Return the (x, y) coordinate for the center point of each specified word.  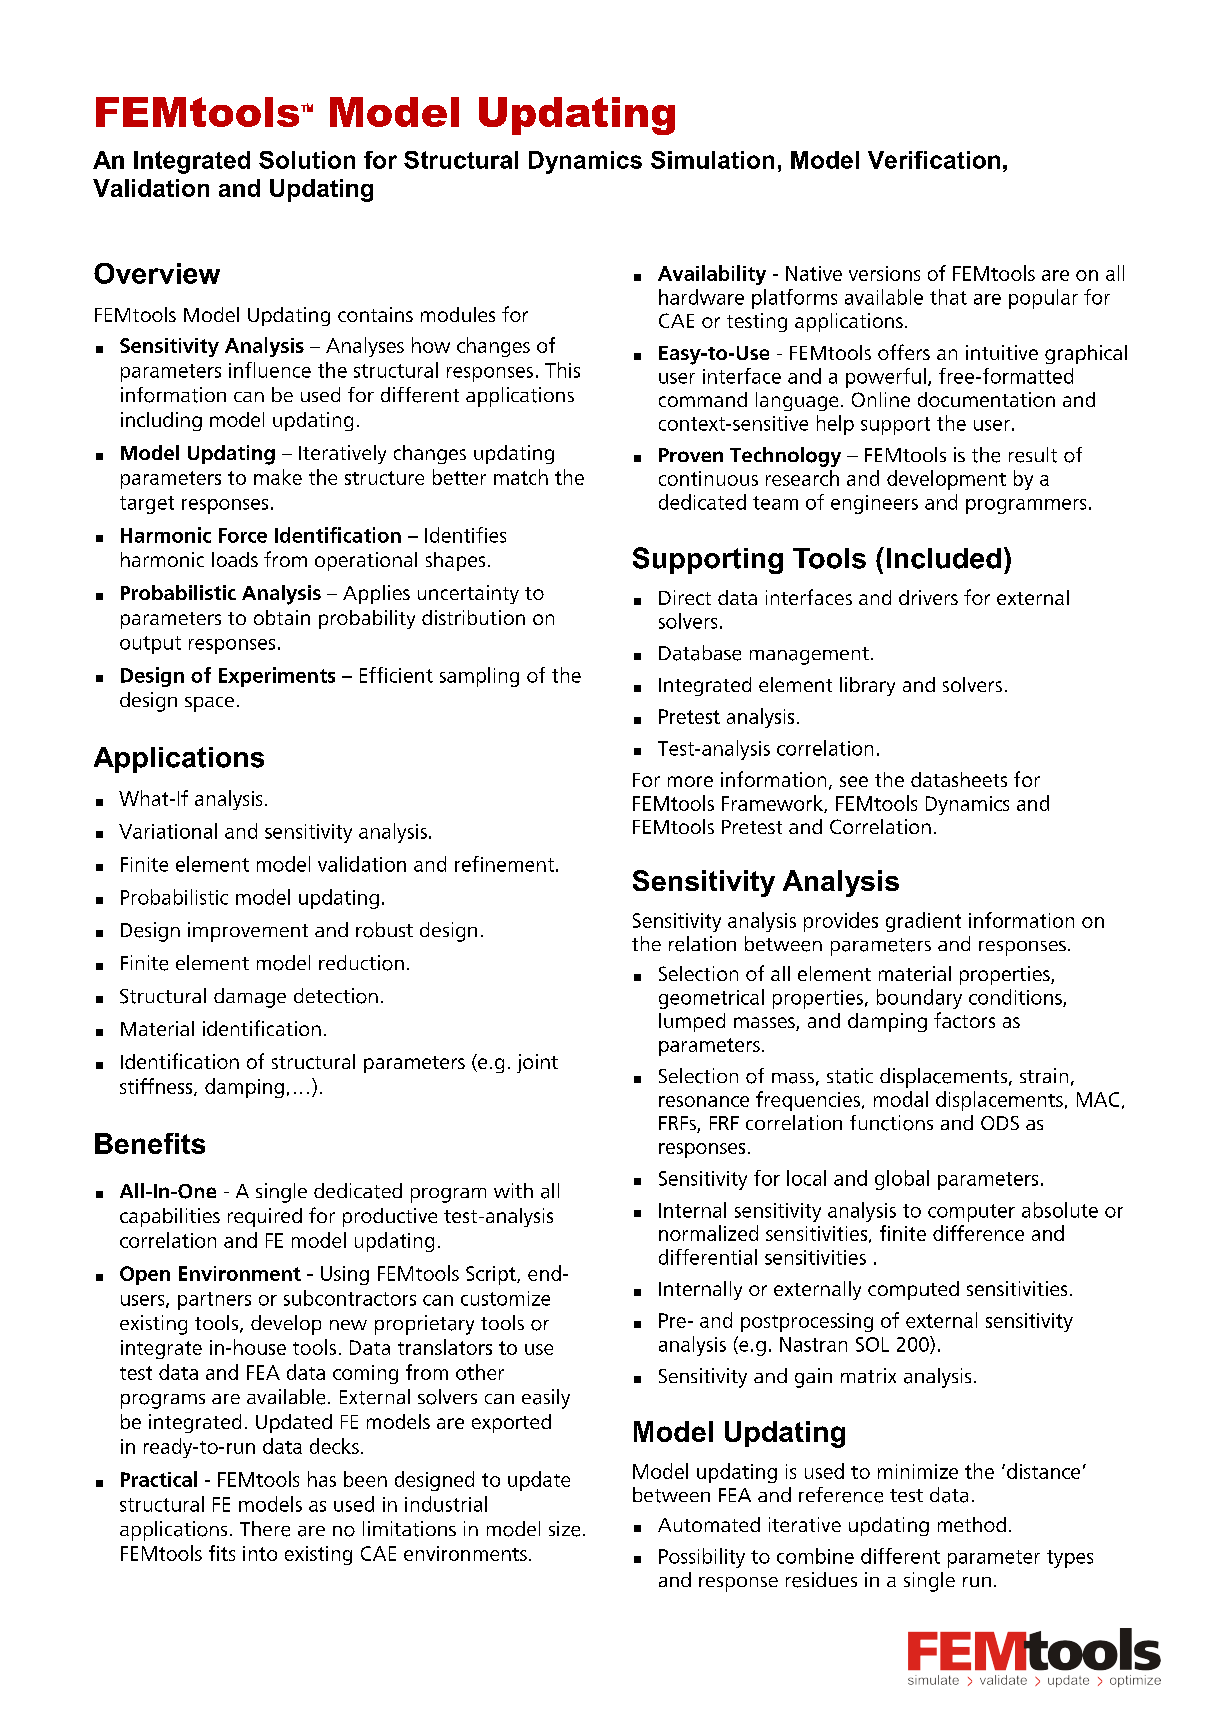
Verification (934, 160)
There (265, 1529)
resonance (704, 1101)
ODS (1000, 1123)
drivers (928, 597)
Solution (307, 160)
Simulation (712, 160)
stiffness (157, 1087)
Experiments (277, 677)
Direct (685, 597)
